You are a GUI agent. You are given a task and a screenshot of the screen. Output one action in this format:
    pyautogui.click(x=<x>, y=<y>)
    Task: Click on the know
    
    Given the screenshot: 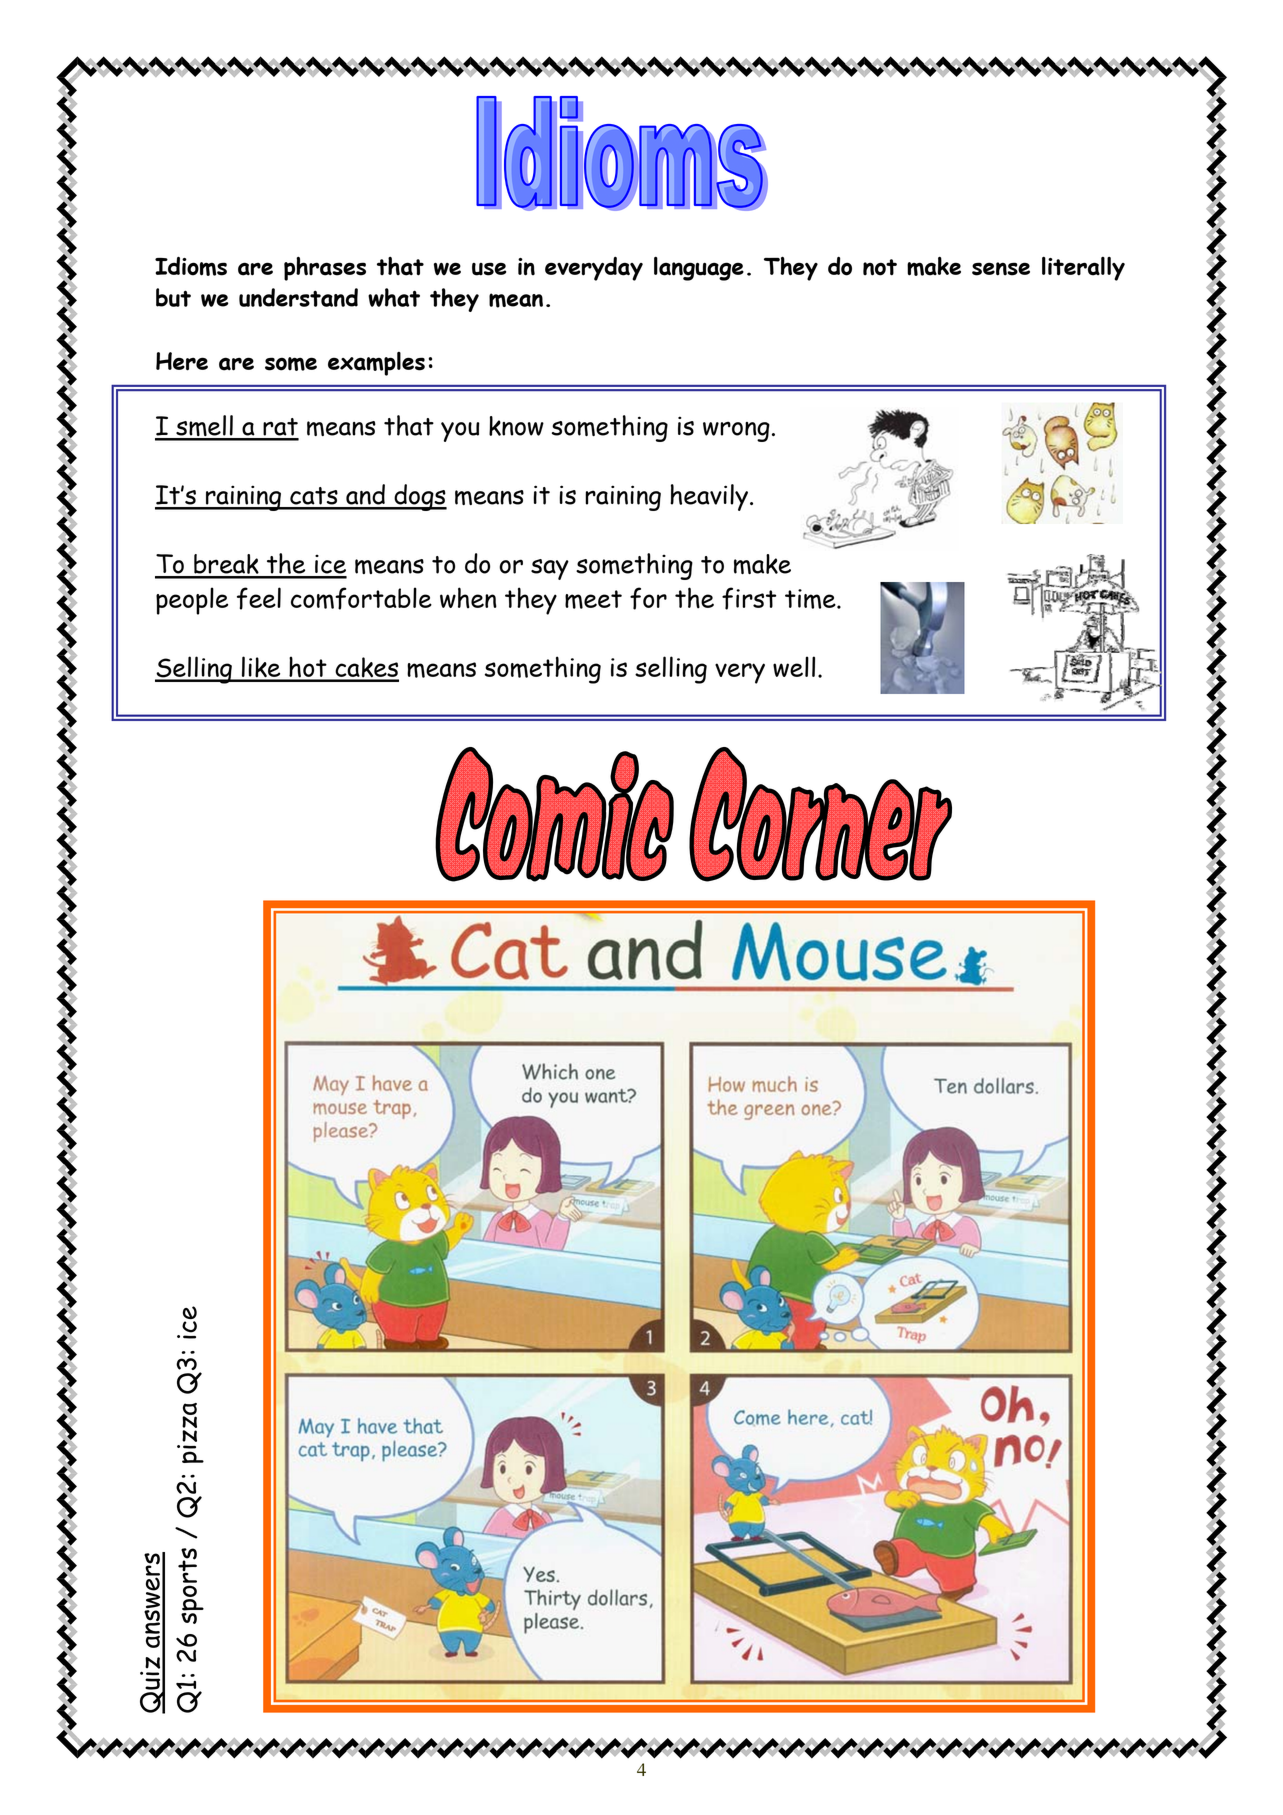 What is the action you would take?
    pyautogui.click(x=516, y=426)
